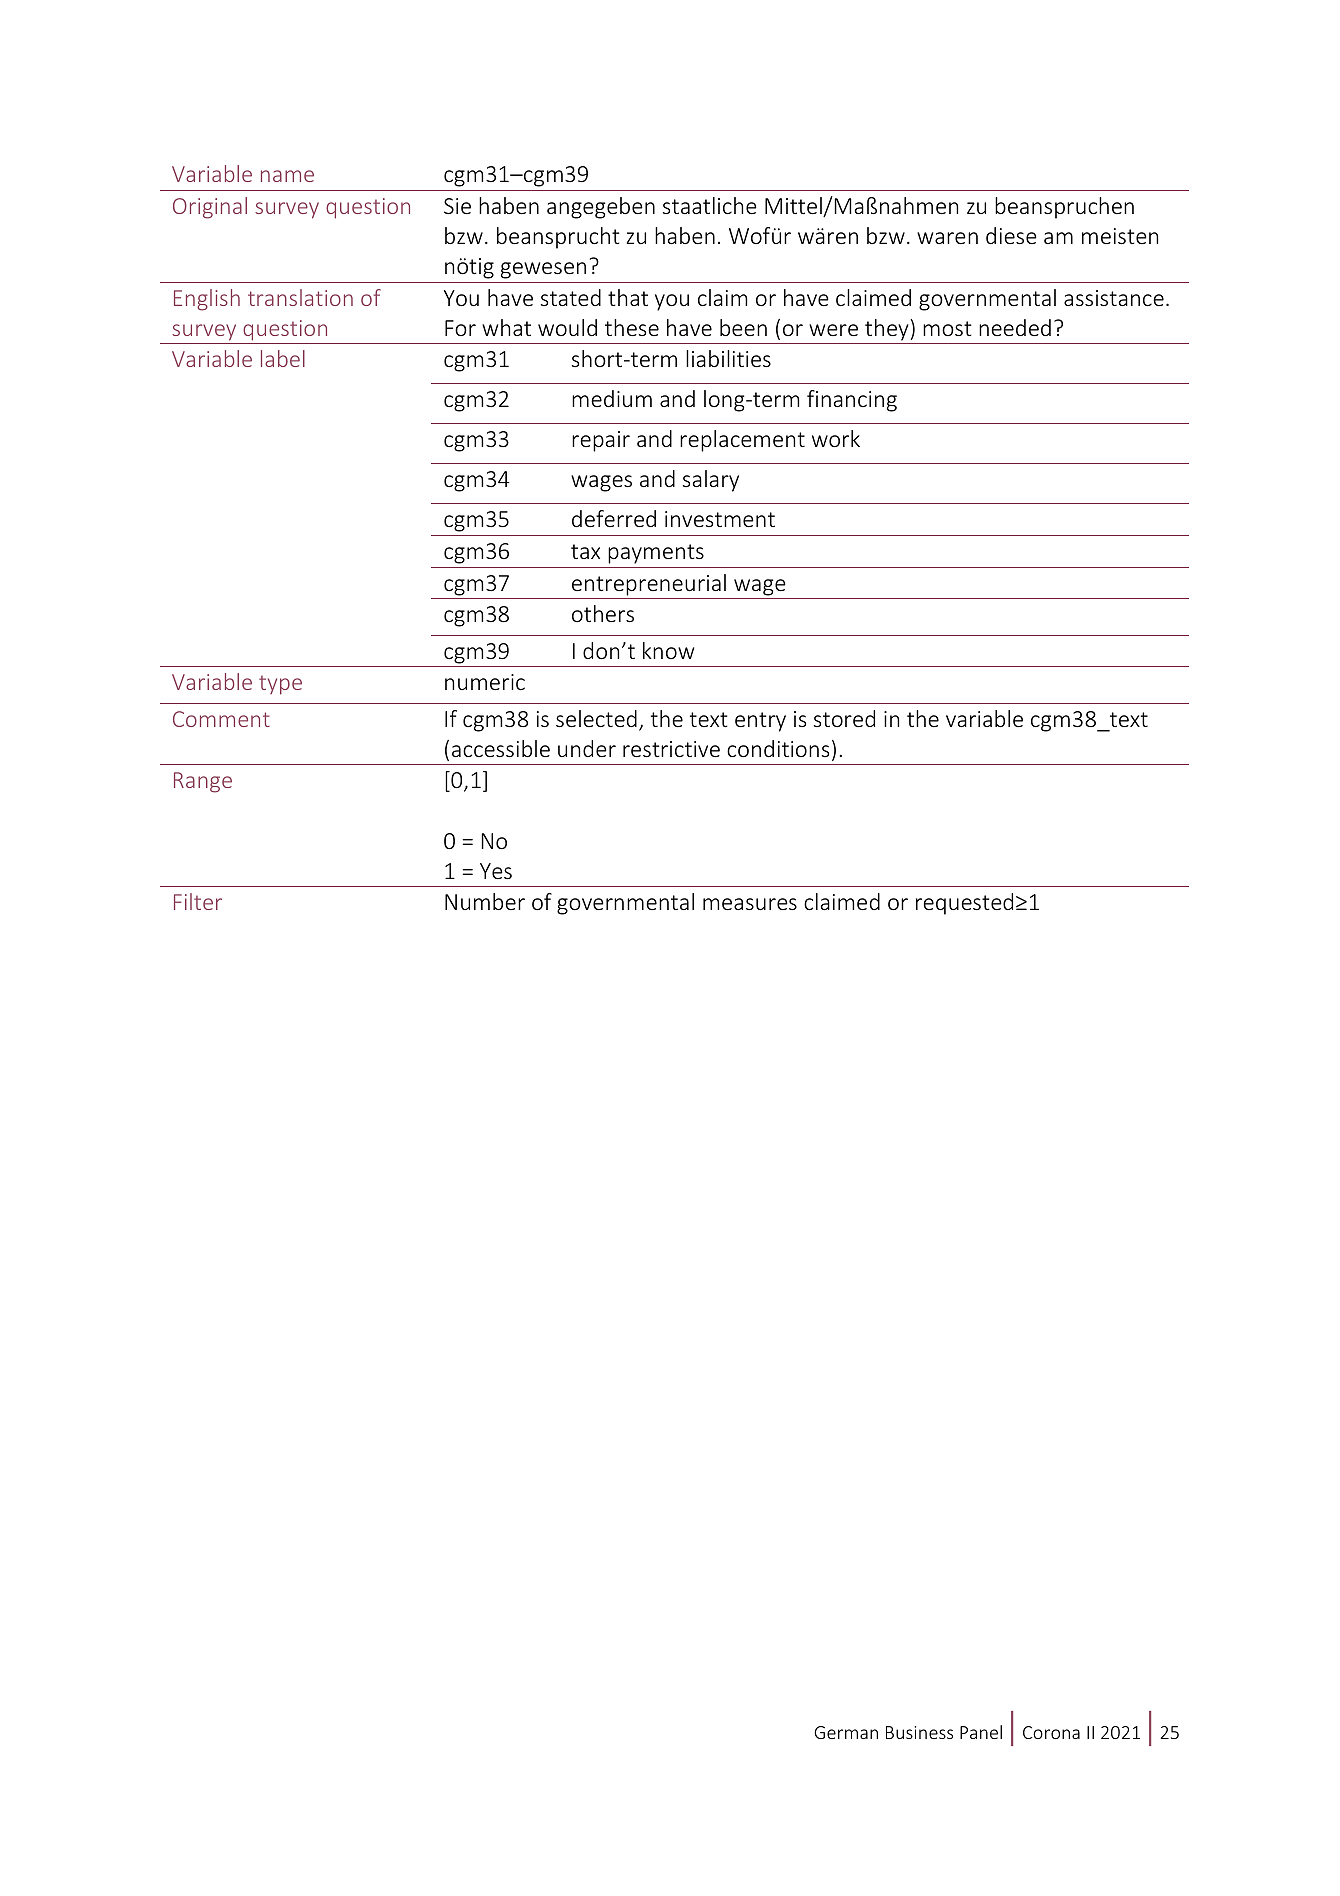  What do you see at coordinates (750, 904) in the document?
I see `measures` at bounding box center [750, 904].
